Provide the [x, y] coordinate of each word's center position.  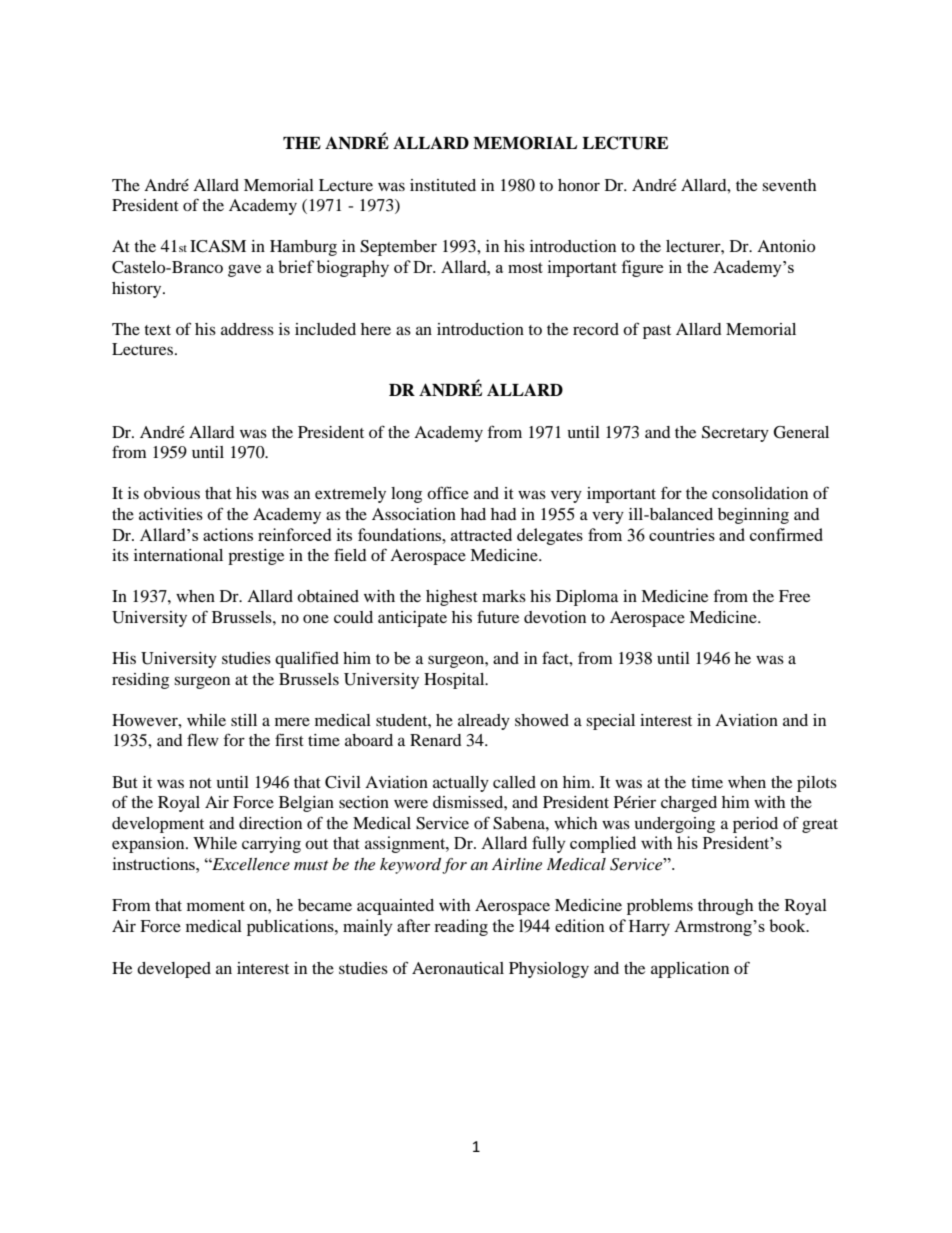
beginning [753, 516]
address [247, 329]
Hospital [455, 681]
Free [794, 596]
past [657, 332]
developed [174, 970]
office [448, 492]
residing [140, 681]
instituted [443, 185]
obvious [172, 493]
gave [244, 270]
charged [689, 804]
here [376, 329]
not [200, 783]
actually [461, 784]
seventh [789, 185]
